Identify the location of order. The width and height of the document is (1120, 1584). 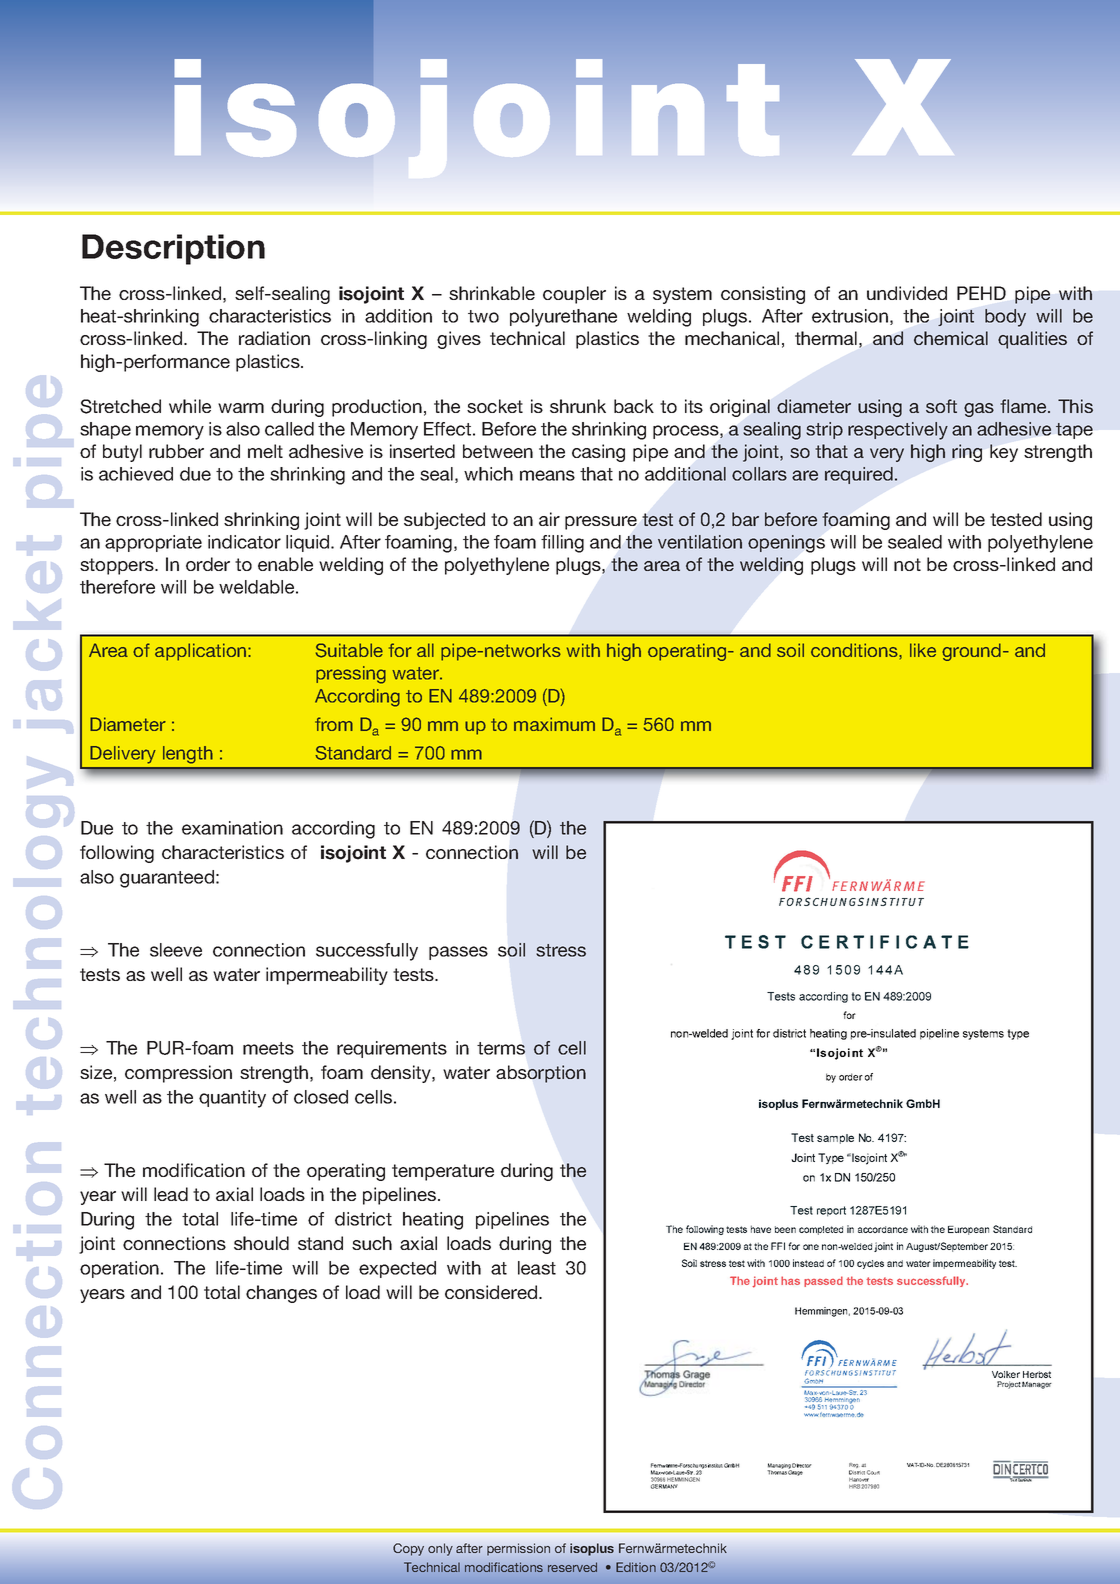
(208, 564).
